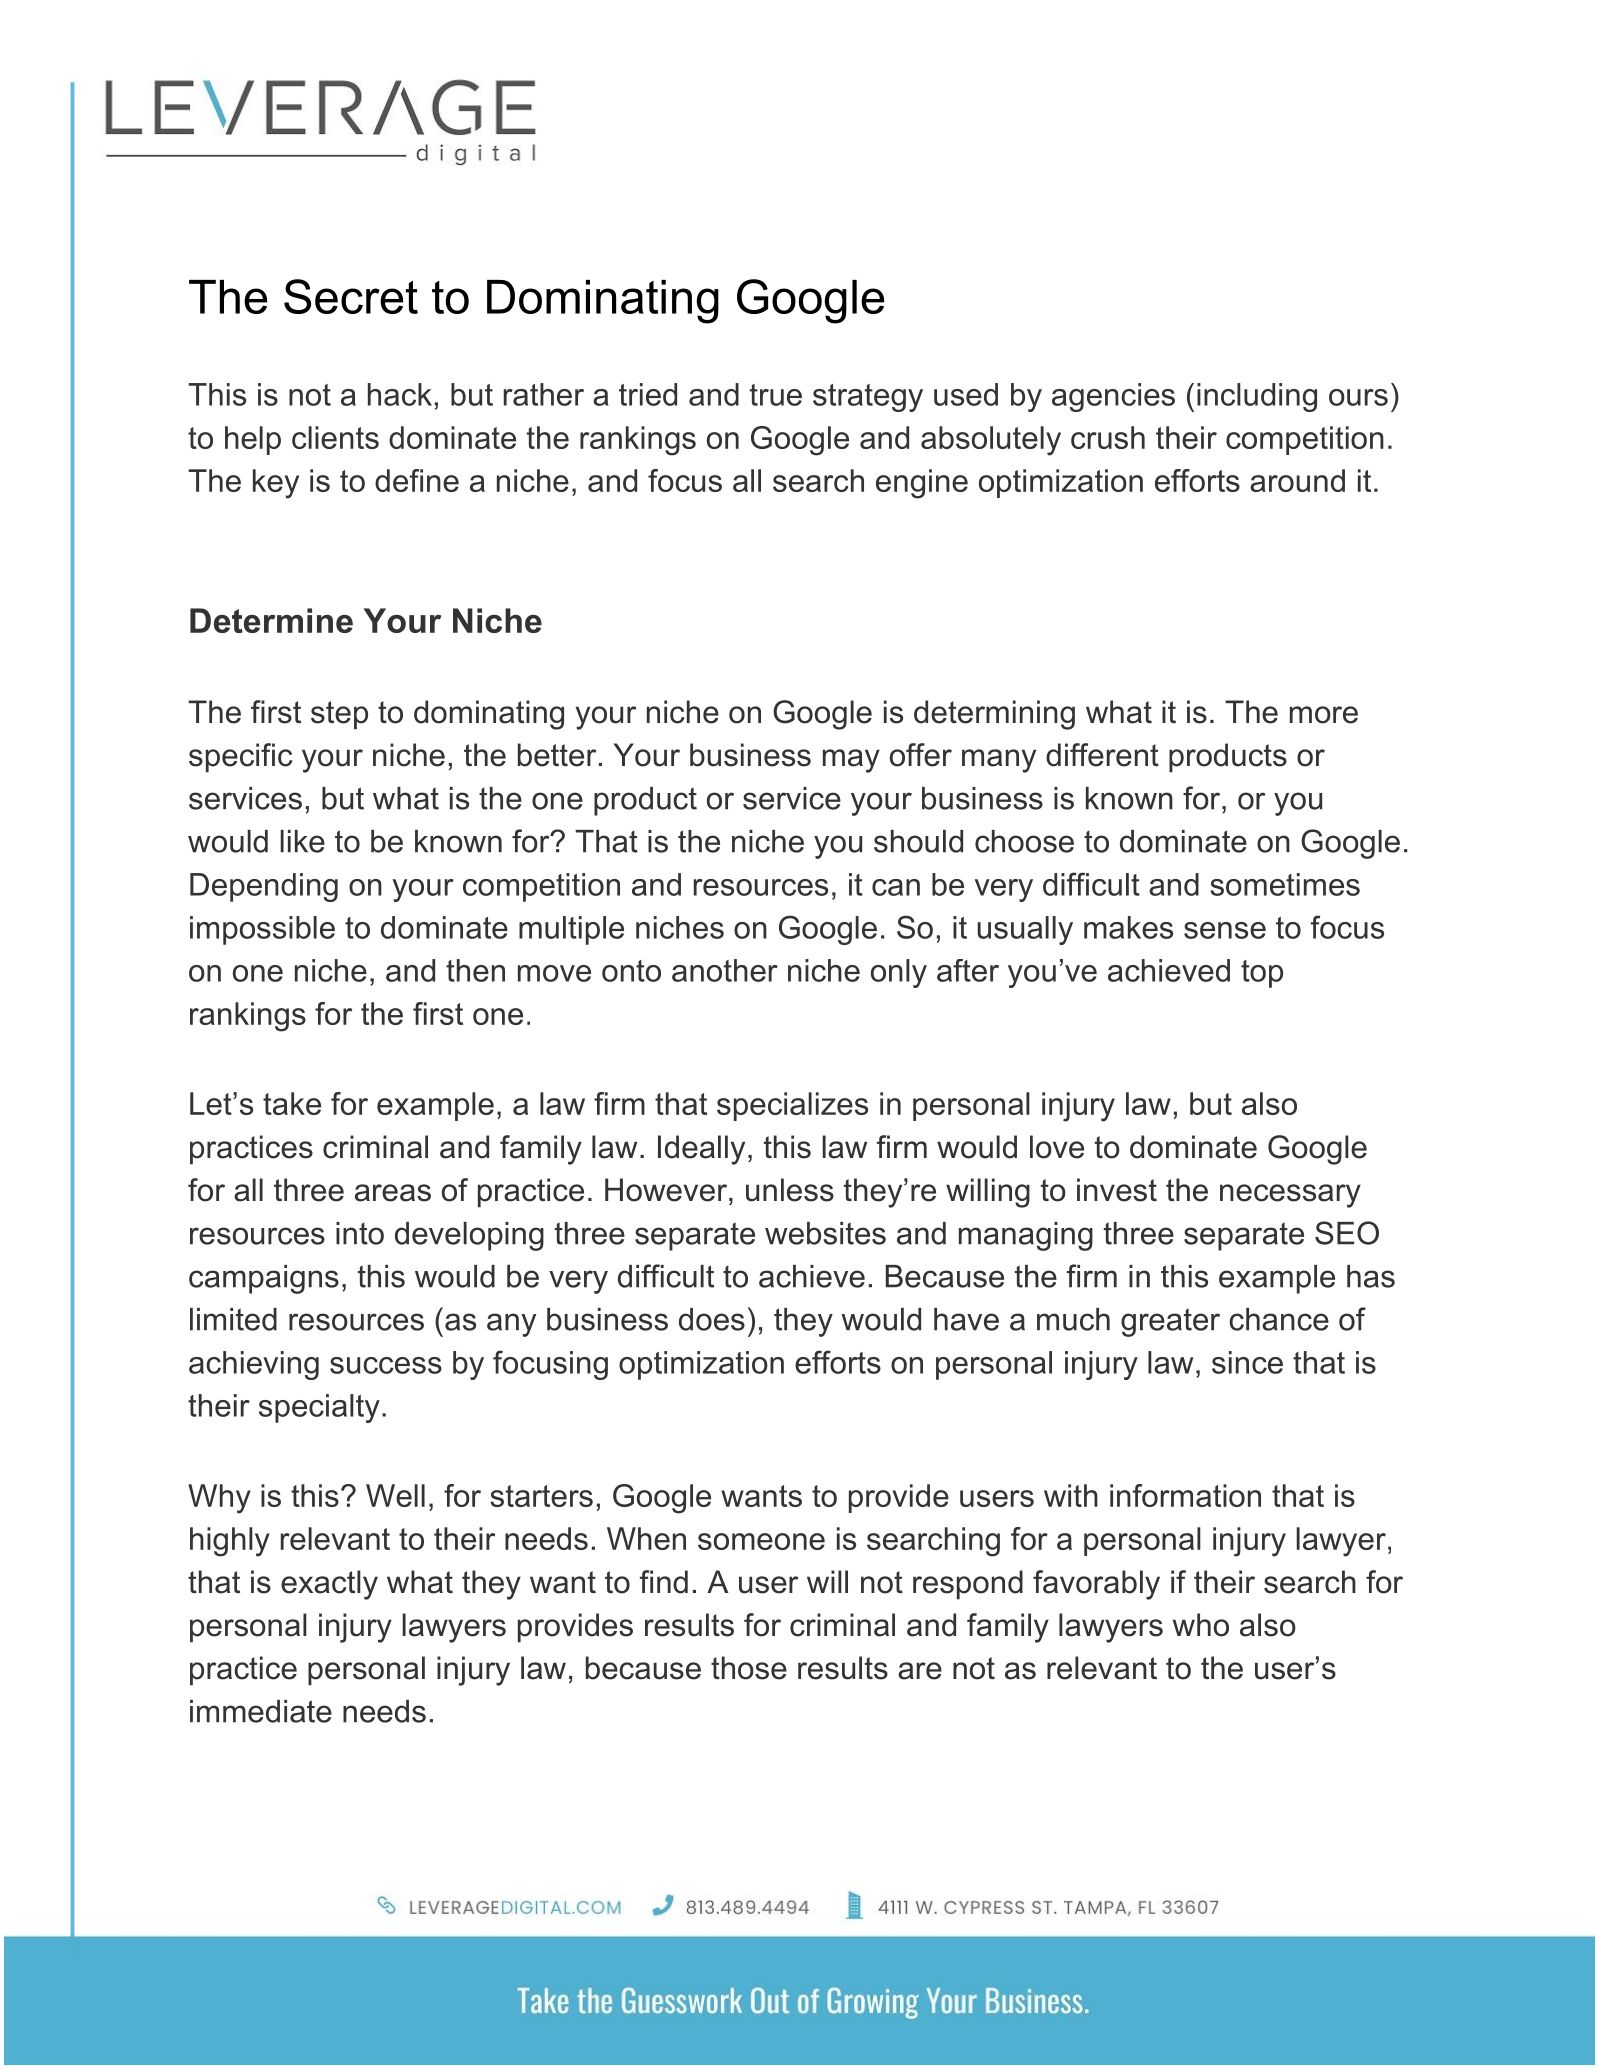 The width and height of the screenshot is (1599, 2069). What do you see at coordinates (851, 761) in the screenshot?
I see `may` at bounding box center [851, 761].
